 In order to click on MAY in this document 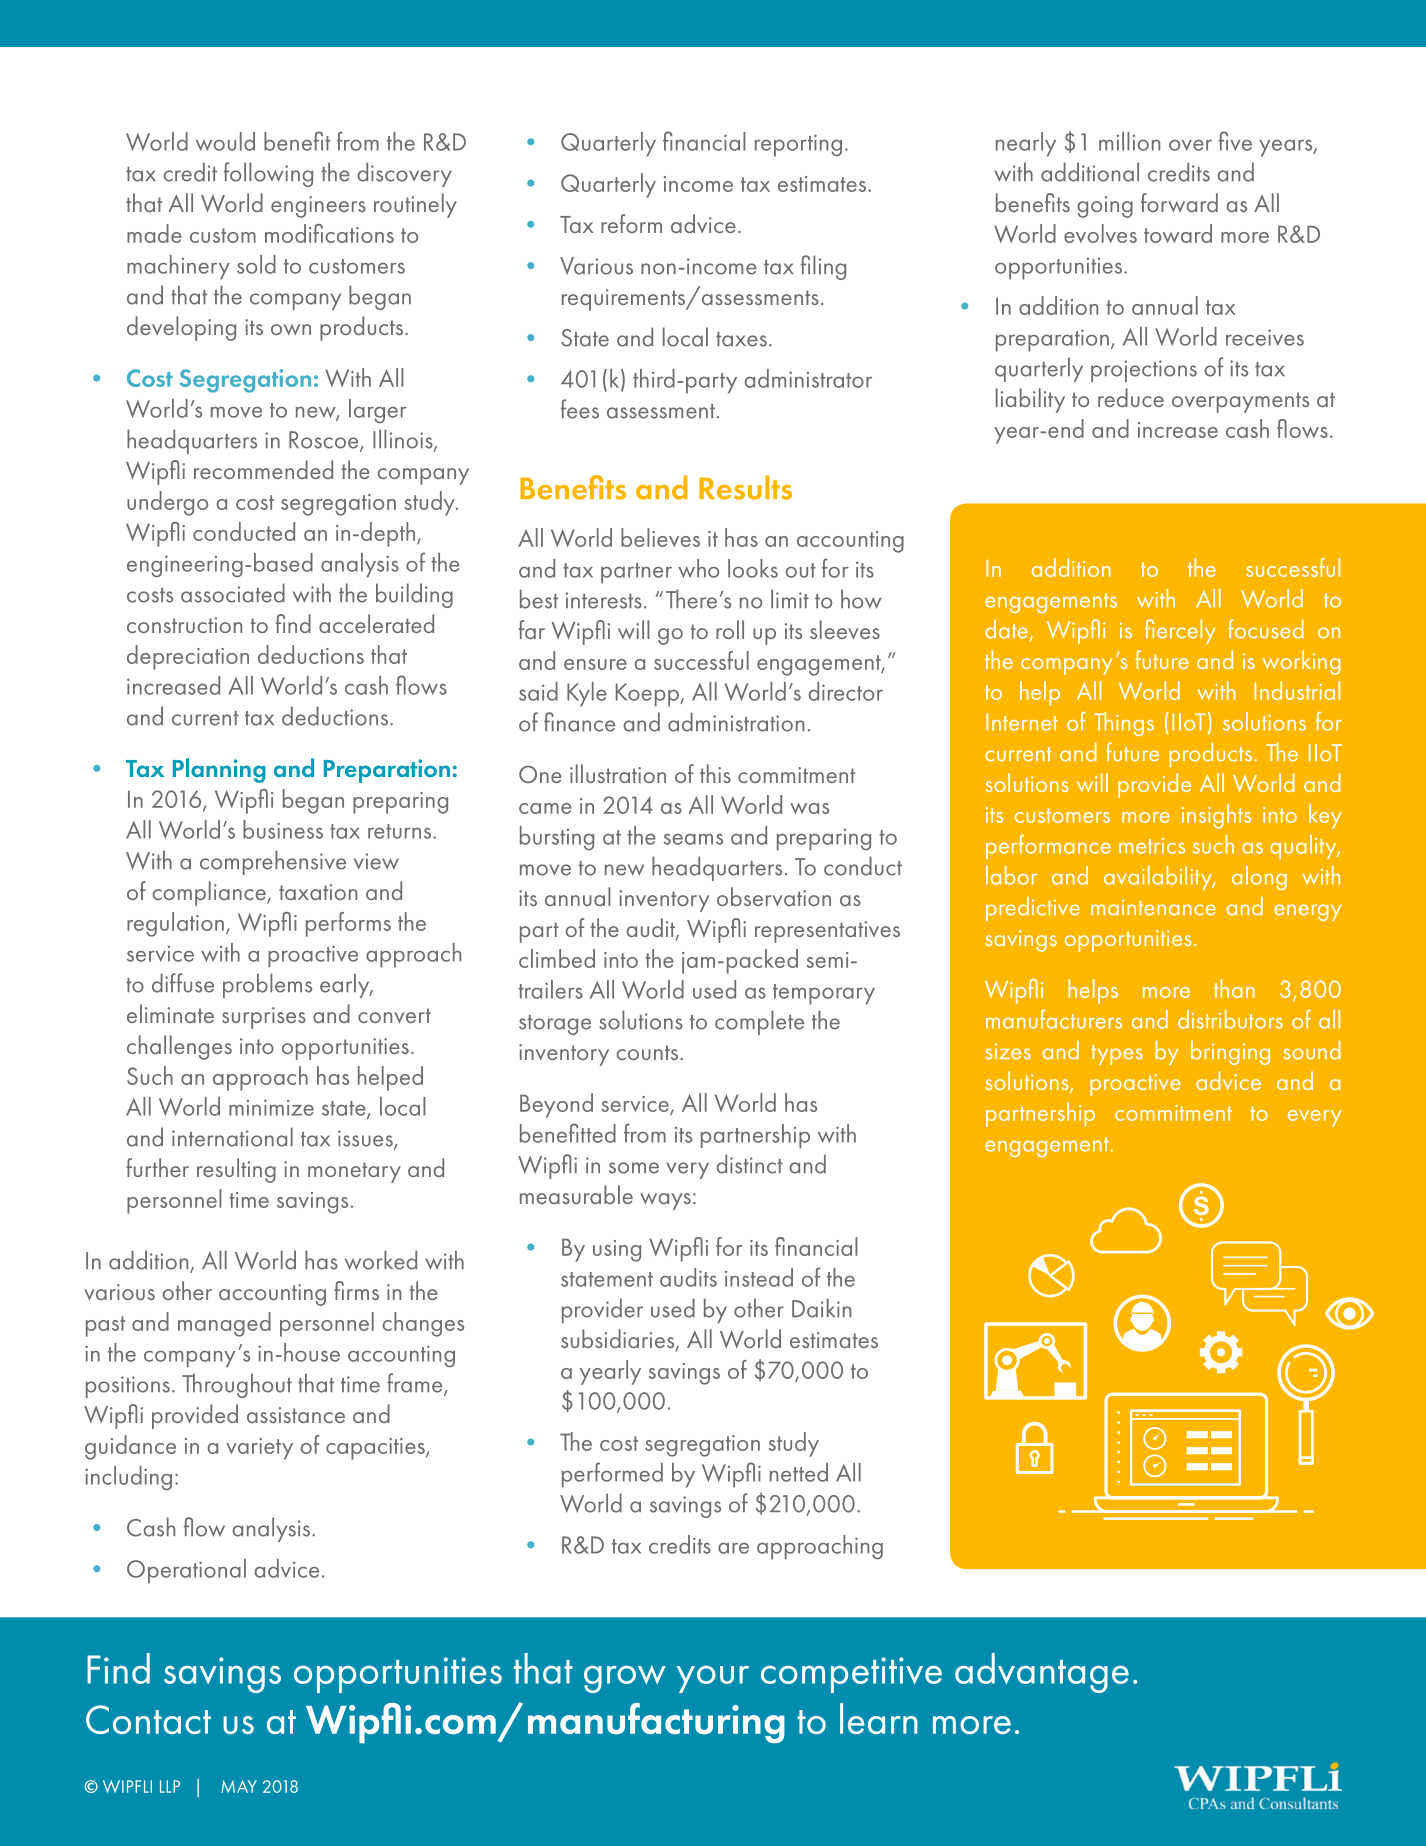, I will do `click(239, 1786)`.
